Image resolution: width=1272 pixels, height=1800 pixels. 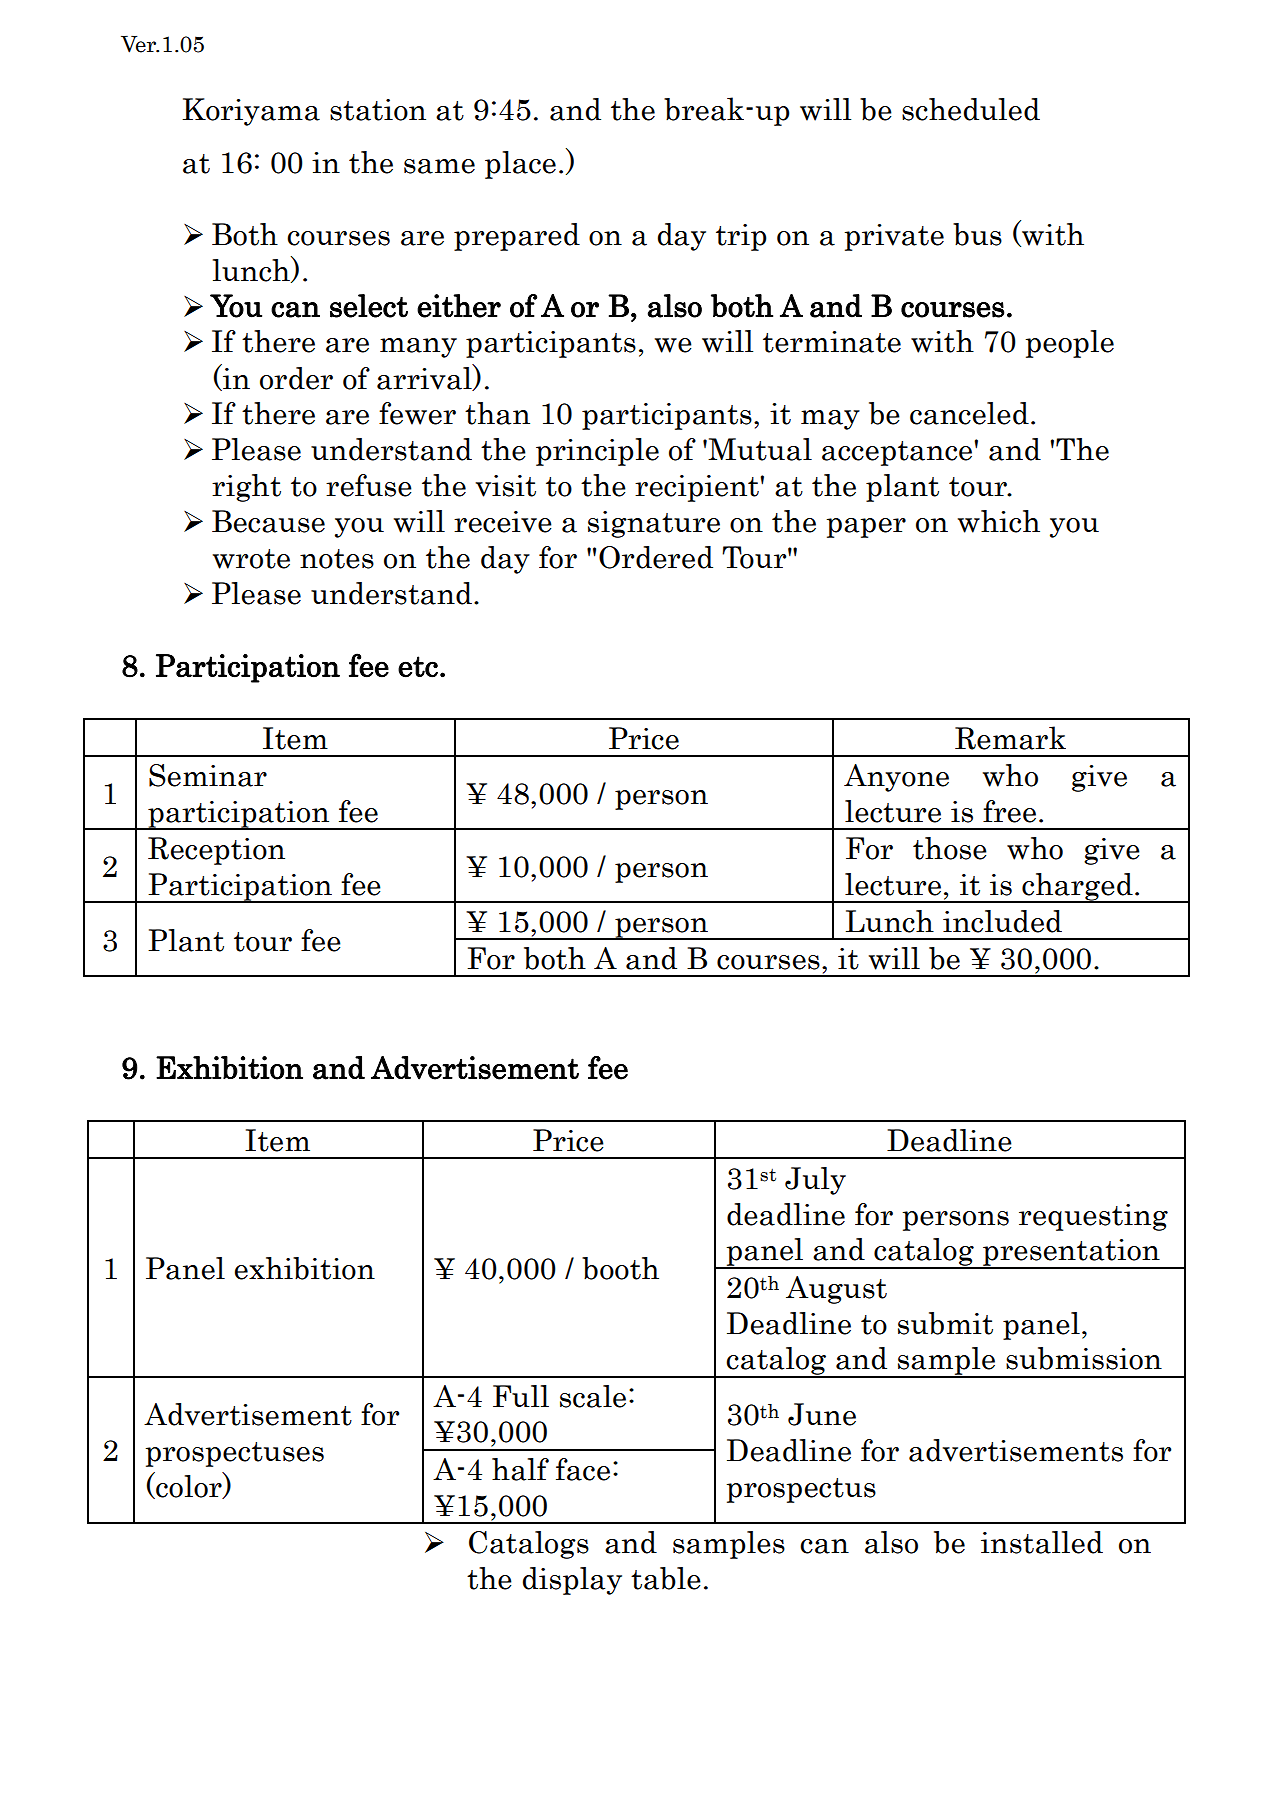 What do you see at coordinates (1042, 1542) in the image?
I see `installed` at bounding box center [1042, 1542].
